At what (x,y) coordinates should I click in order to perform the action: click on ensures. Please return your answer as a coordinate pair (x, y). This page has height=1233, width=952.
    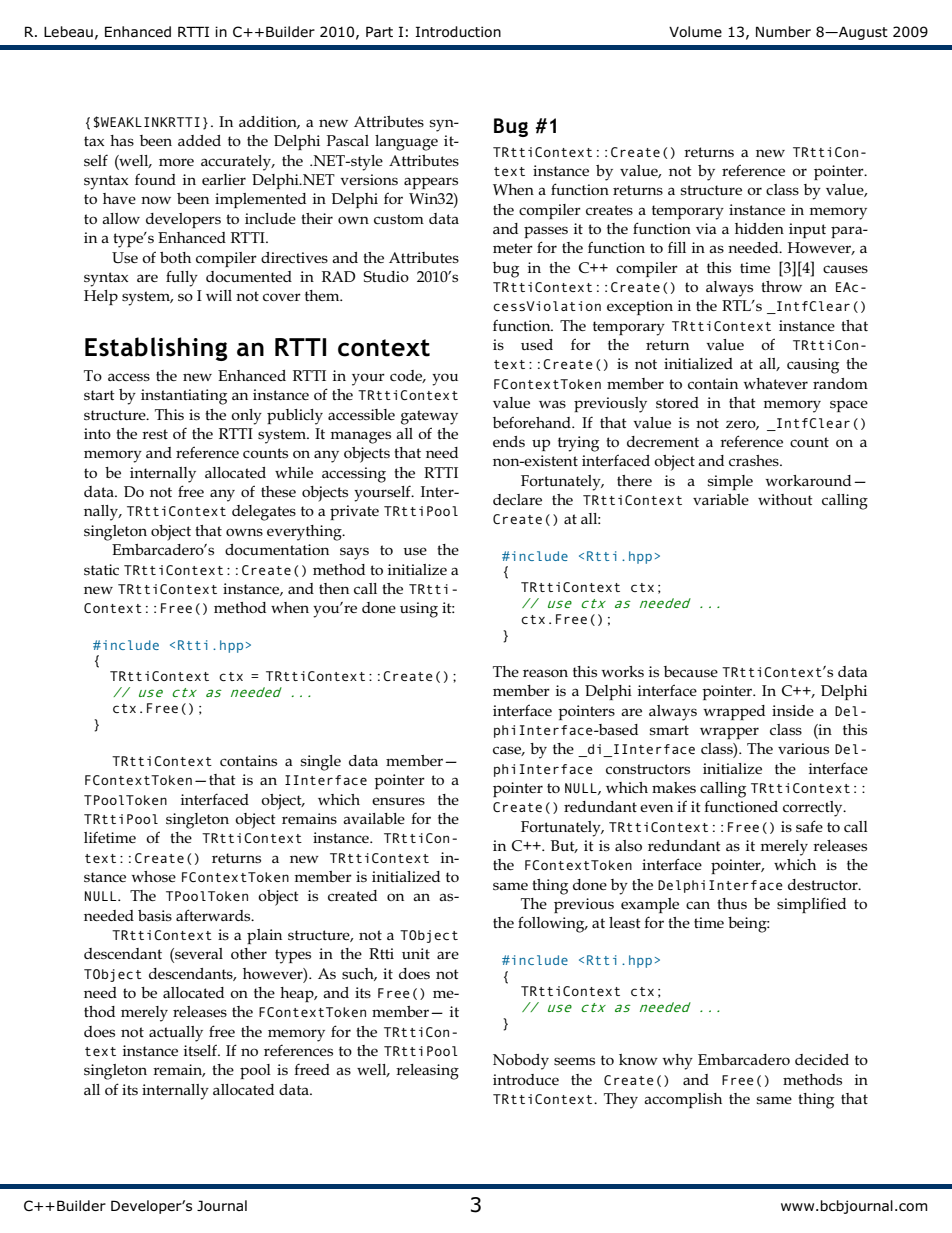
    Looking at the image, I should click on (398, 801).
